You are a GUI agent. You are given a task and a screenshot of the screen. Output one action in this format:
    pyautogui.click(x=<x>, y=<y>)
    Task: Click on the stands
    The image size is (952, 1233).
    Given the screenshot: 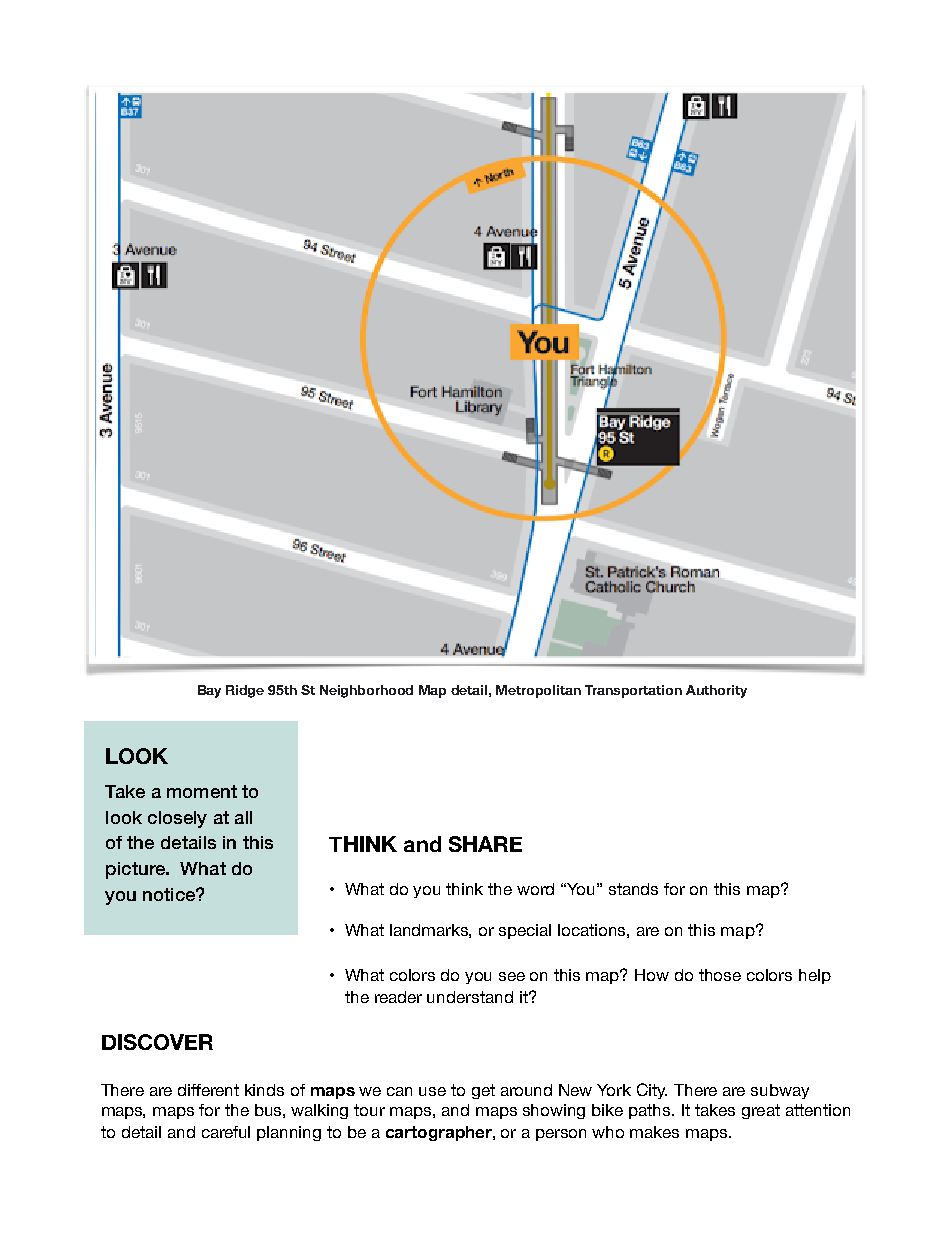 What is the action you would take?
    pyautogui.click(x=633, y=889)
